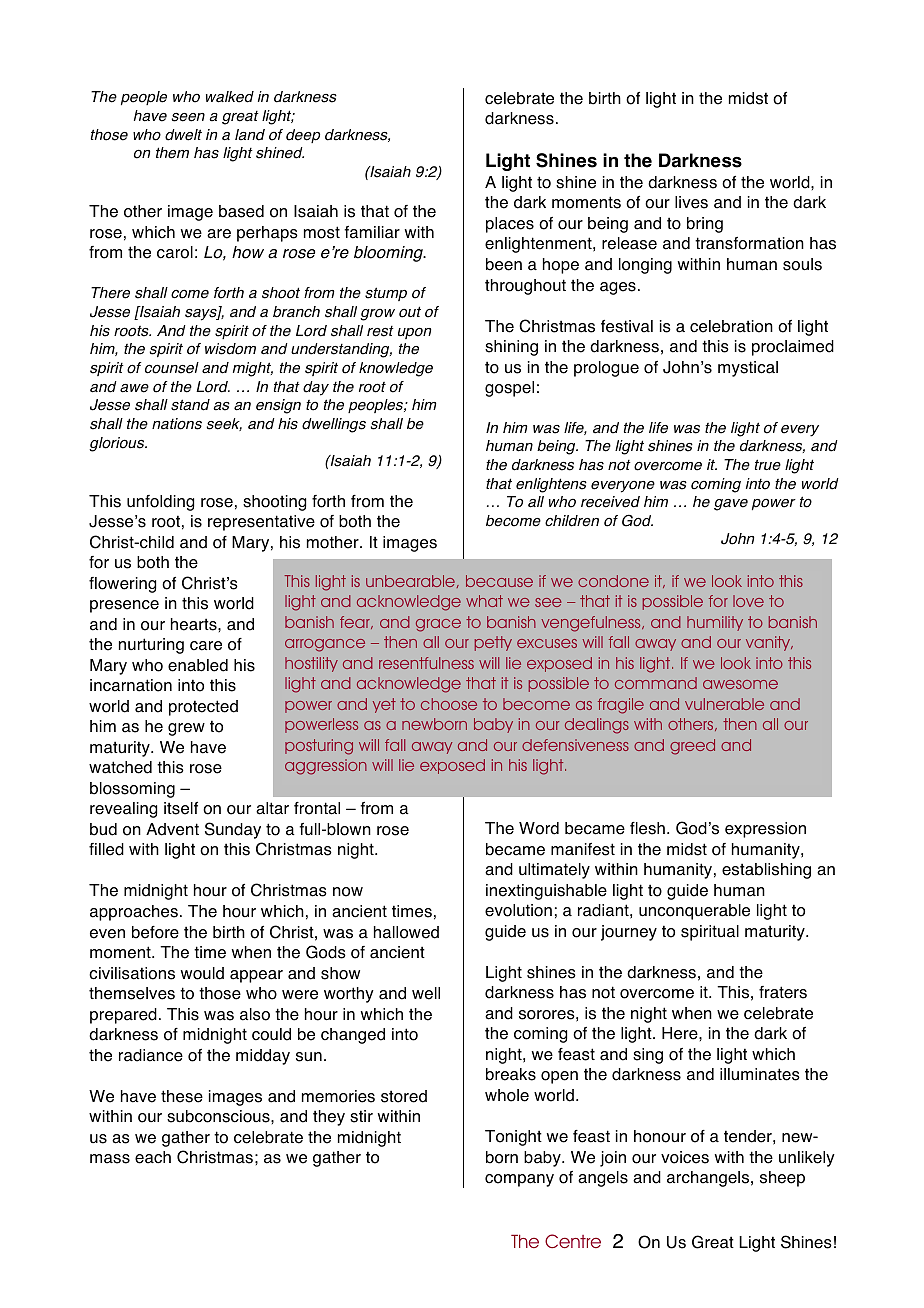  I want to click on unconquerable, so click(694, 912).
